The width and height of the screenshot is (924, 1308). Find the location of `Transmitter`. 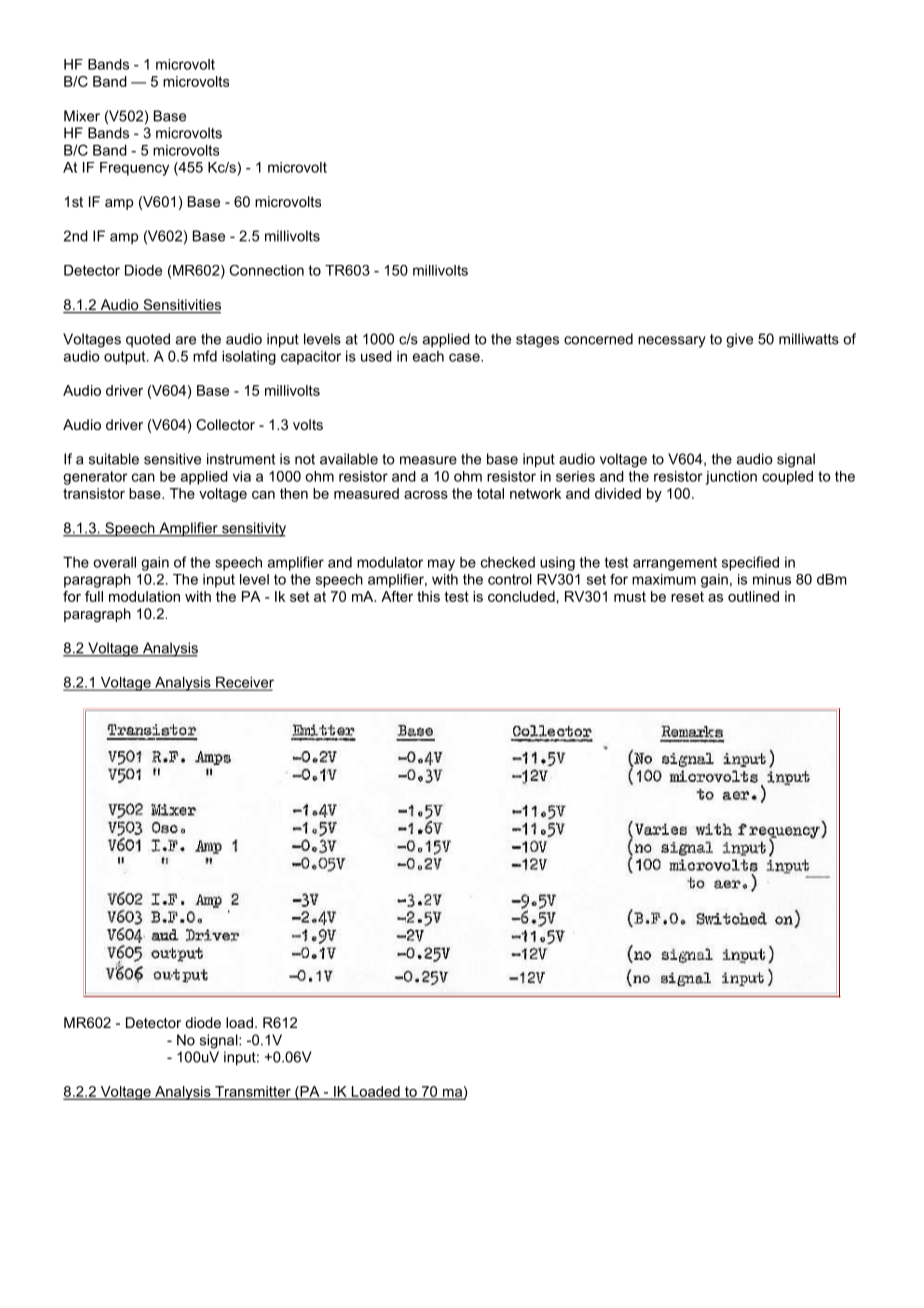

Transmitter is located at coordinates (253, 1092).
